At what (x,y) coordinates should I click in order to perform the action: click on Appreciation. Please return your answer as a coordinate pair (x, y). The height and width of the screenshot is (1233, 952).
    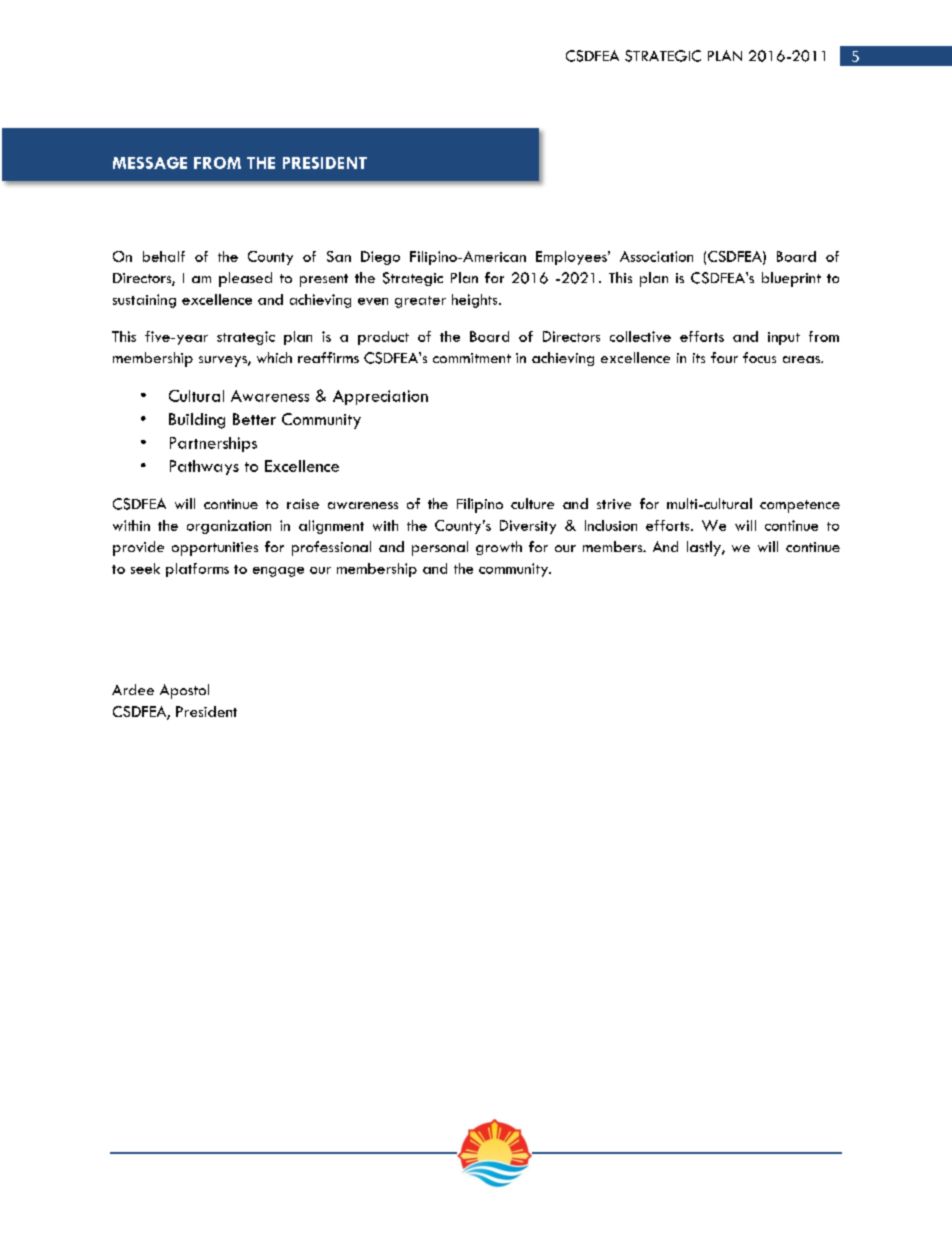
    Looking at the image, I should click on (380, 397).
